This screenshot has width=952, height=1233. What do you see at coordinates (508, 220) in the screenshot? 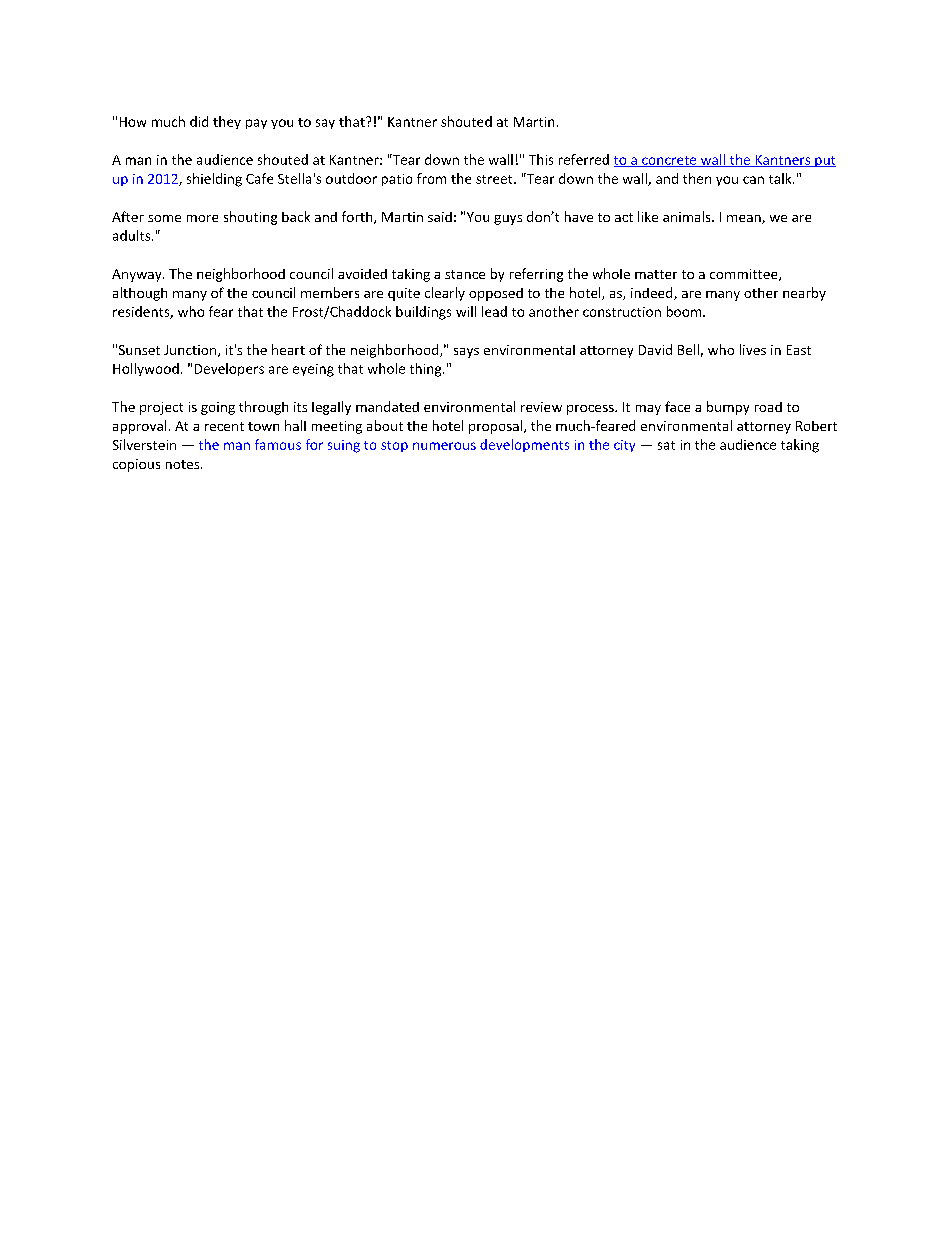
I see `guys` at bounding box center [508, 220].
